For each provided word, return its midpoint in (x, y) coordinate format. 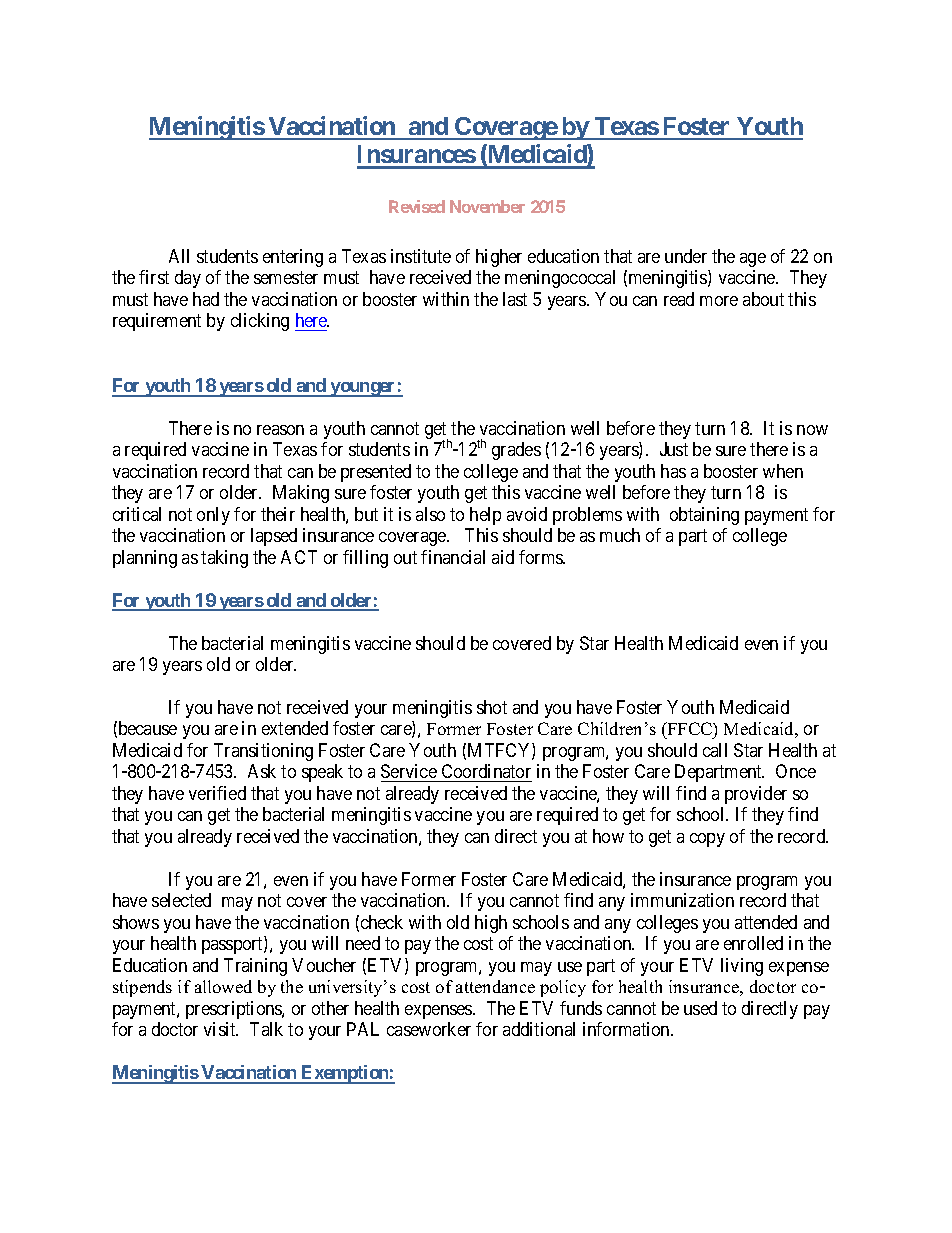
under (686, 256)
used (700, 1008)
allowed (223, 986)
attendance (495, 986)
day (188, 279)
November (487, 206)
